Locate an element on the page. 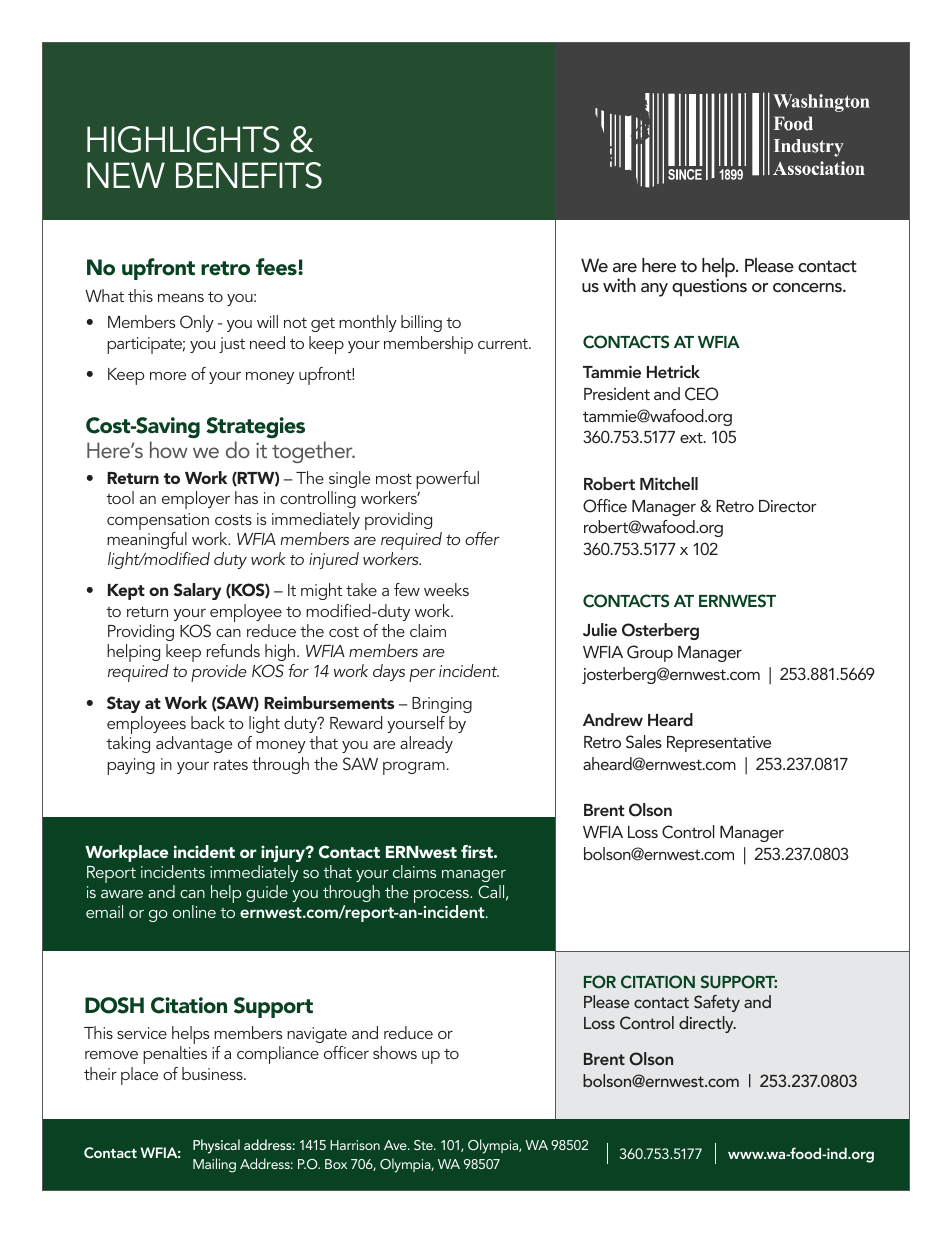  questions is located at coordinates (709, 287).
